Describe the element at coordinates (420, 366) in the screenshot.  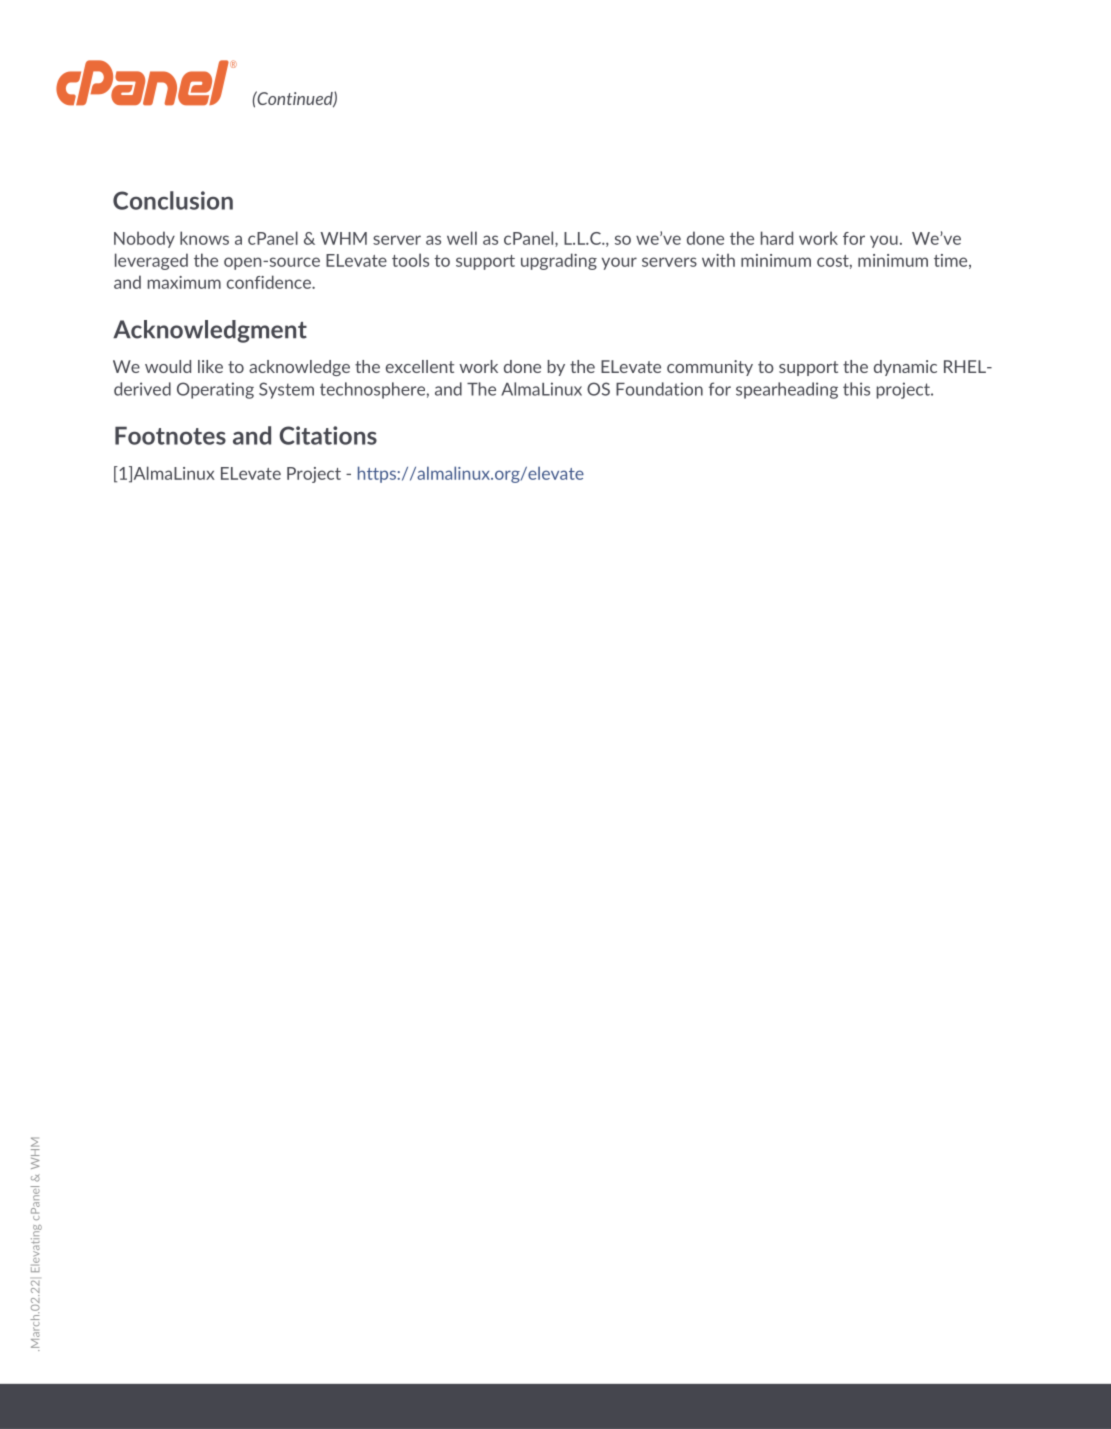
I see `excellent` at that location.
